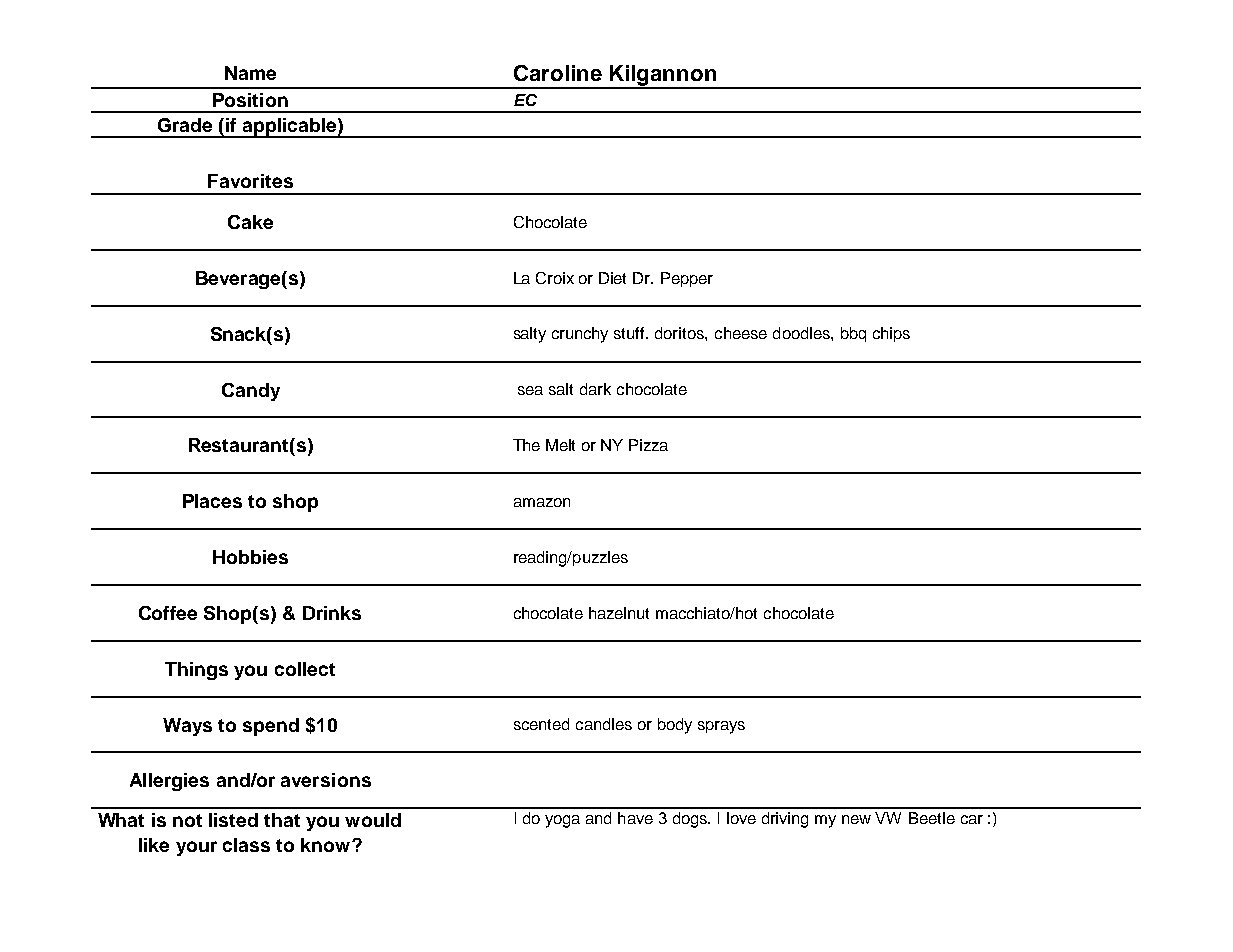 The height and width of the image is (952, 1233). I want to click on yoga, so click(562, 821).
